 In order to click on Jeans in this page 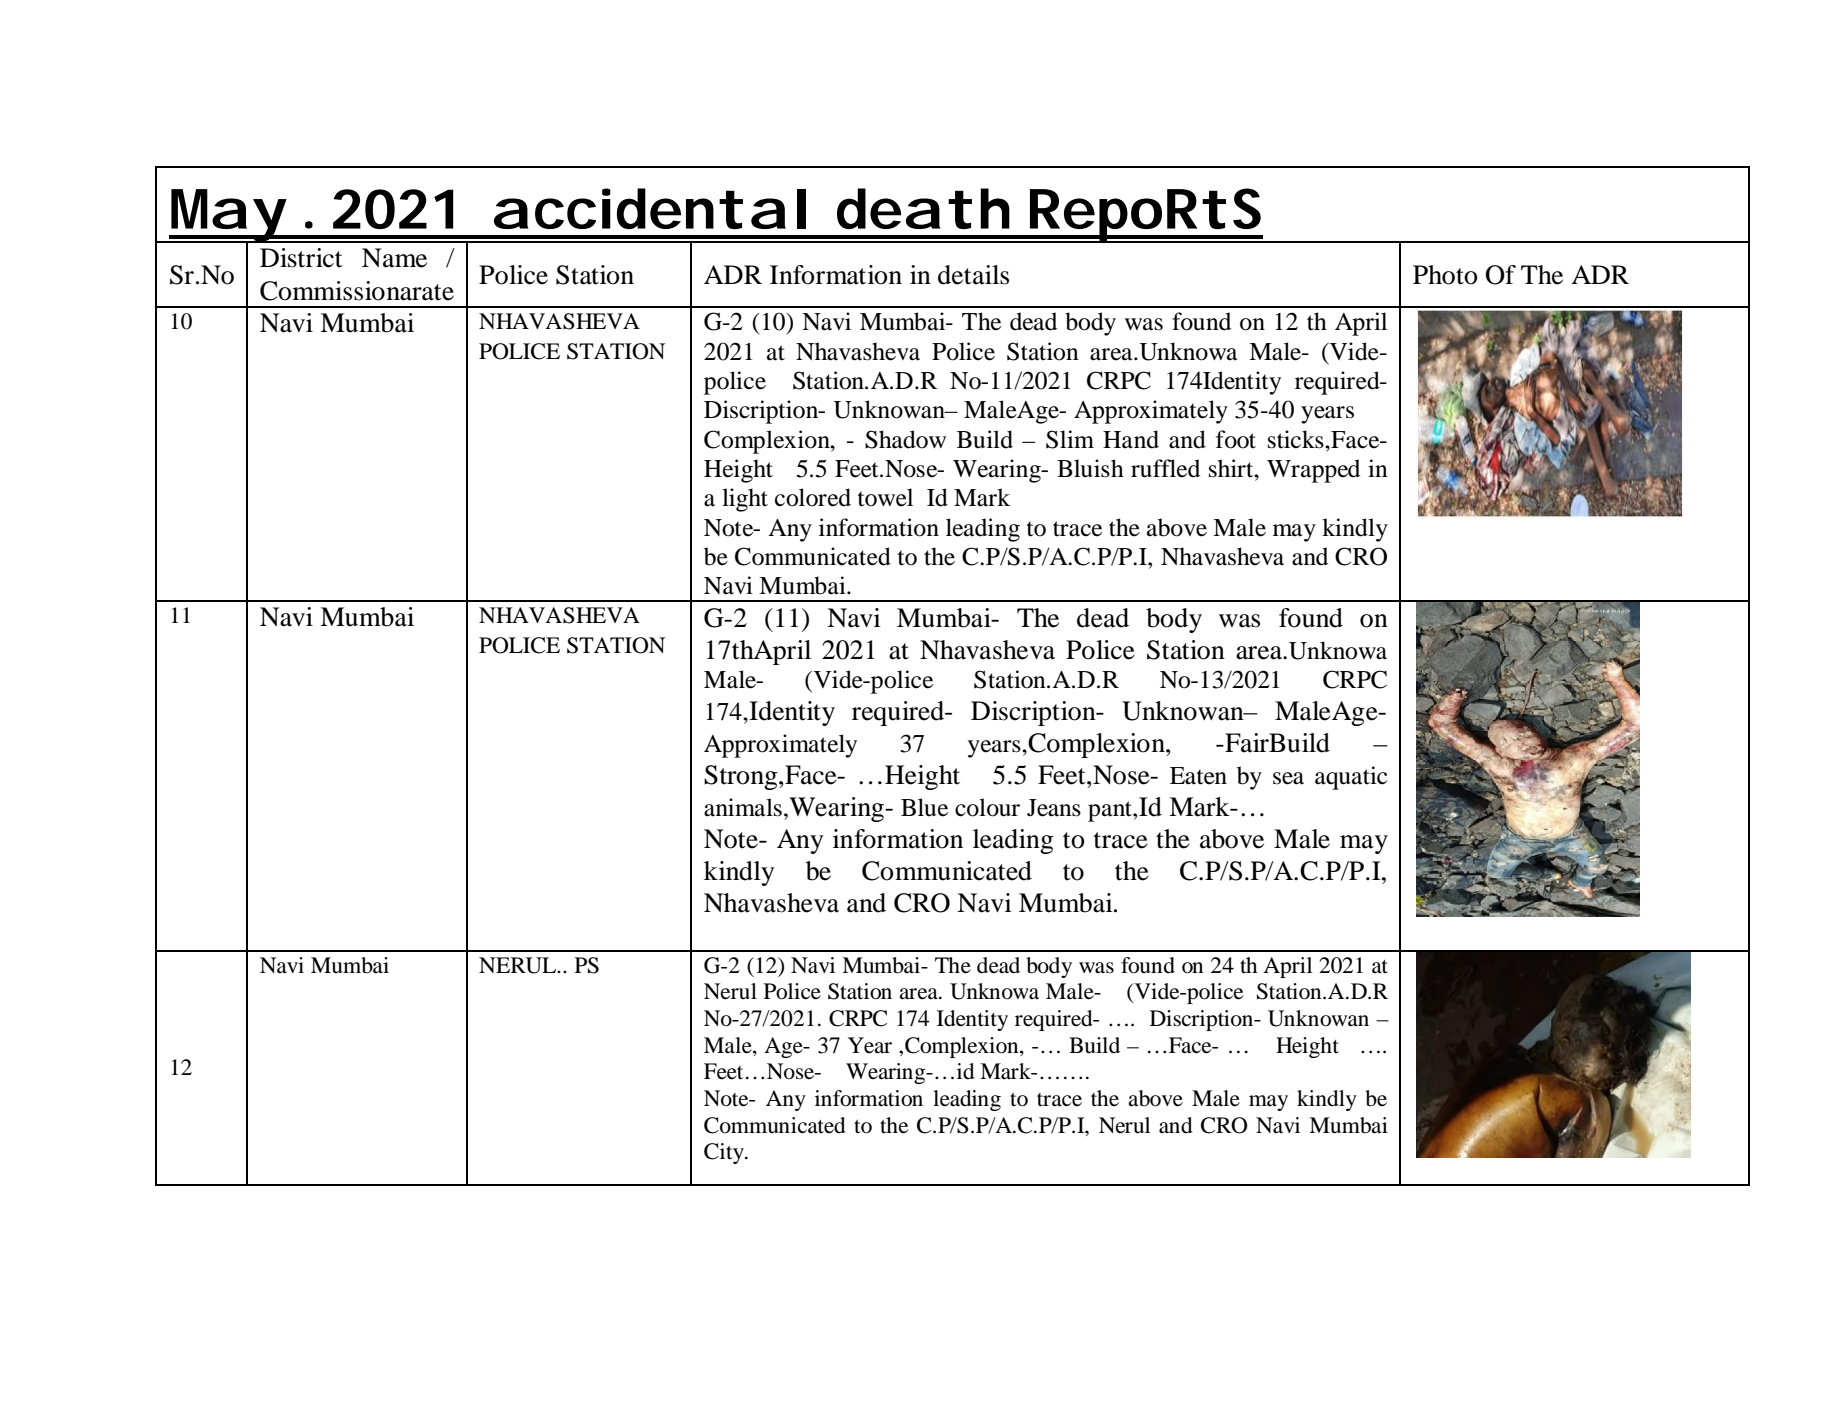, I will do `click(1054, 808)`.
